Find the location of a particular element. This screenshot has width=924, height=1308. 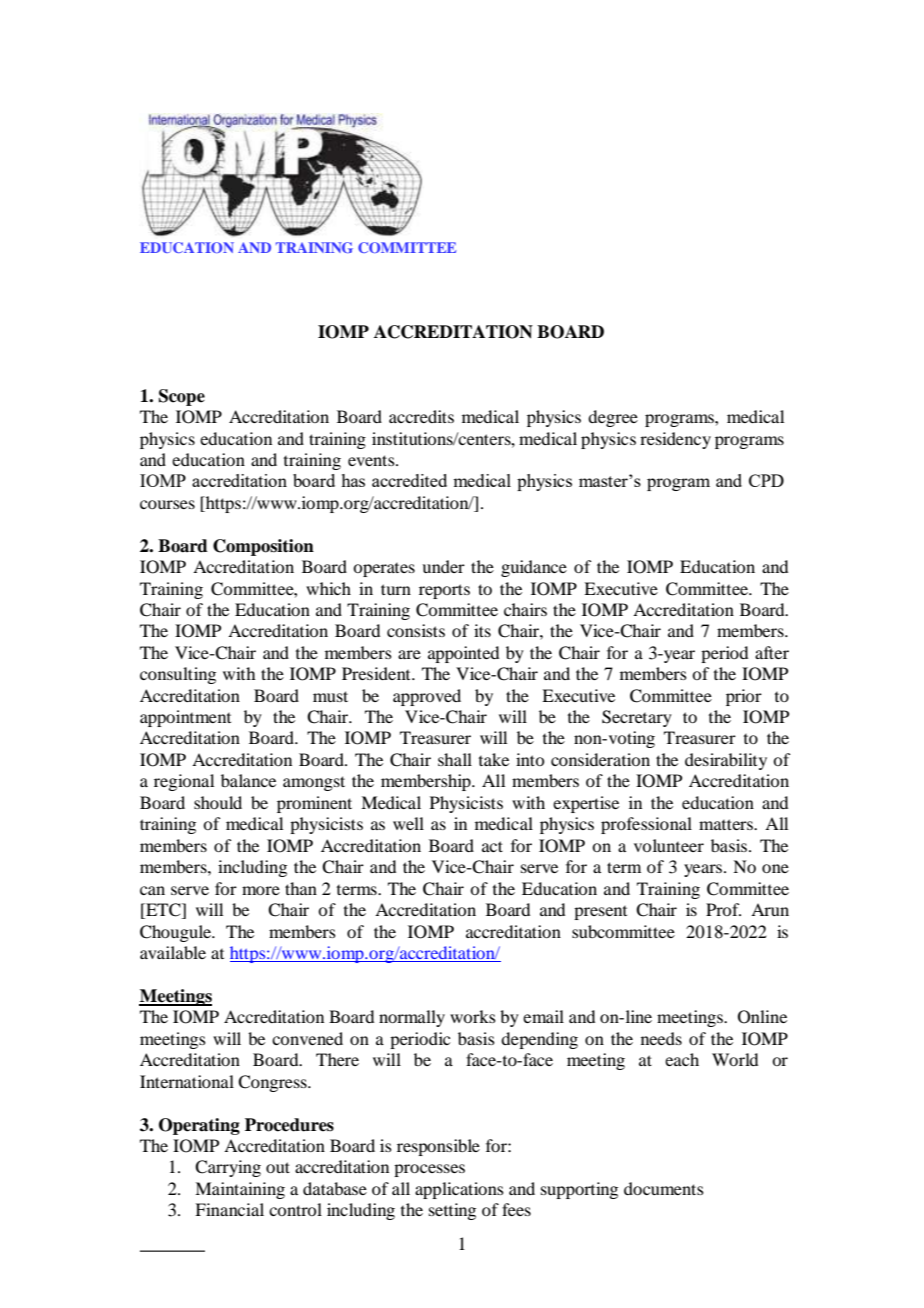

documents is located at coordinates (664, 1188).
